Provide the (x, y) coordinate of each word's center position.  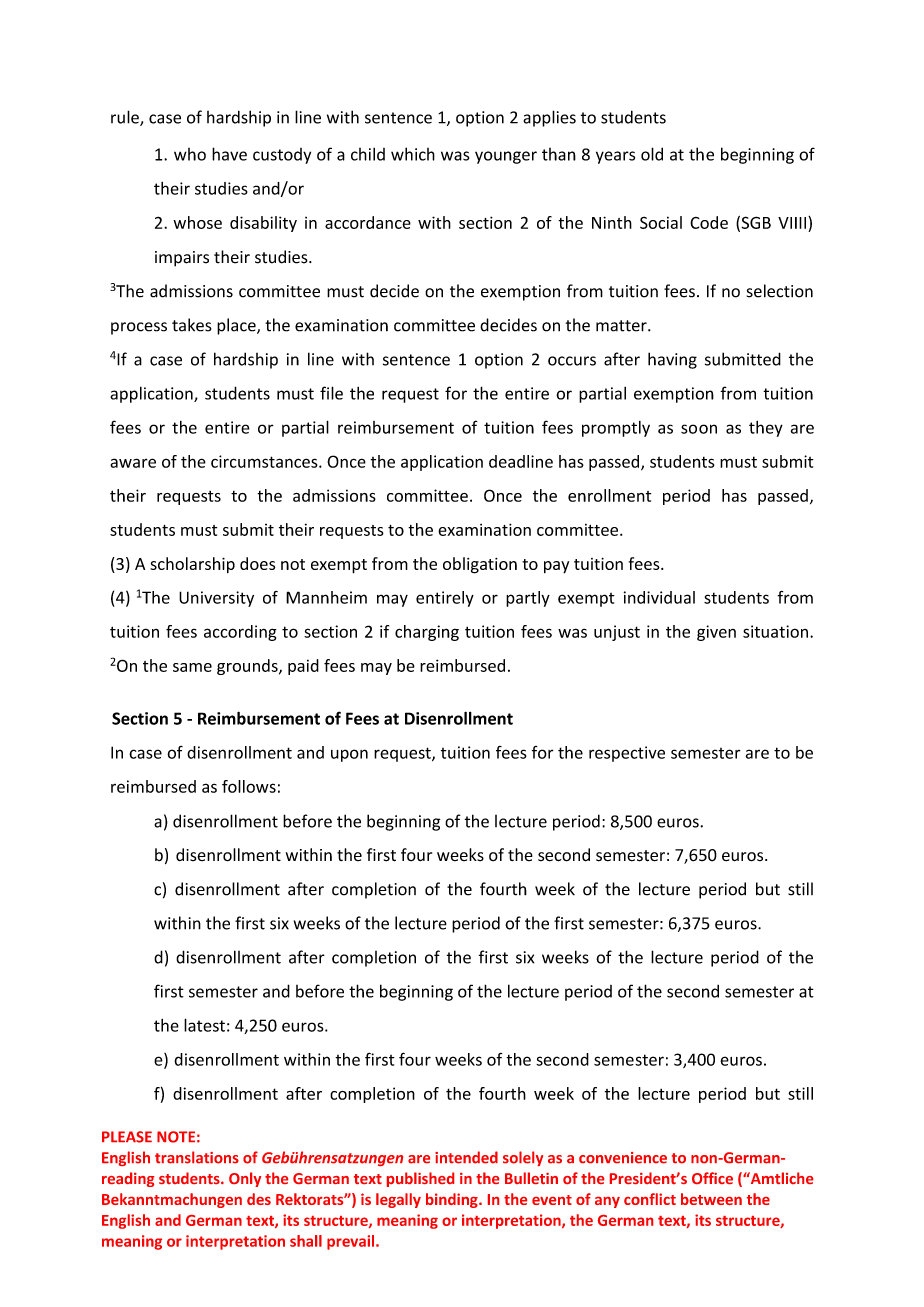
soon (699, 429)
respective (627, 754)
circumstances (265, 461)
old (652, 154)
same (192, 667)
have (229, 154)
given (716, 633)
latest (204, 1025)
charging (427, 633)
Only (245, 1179)
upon (349, 755)
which (413, 154)
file (331, 393)
